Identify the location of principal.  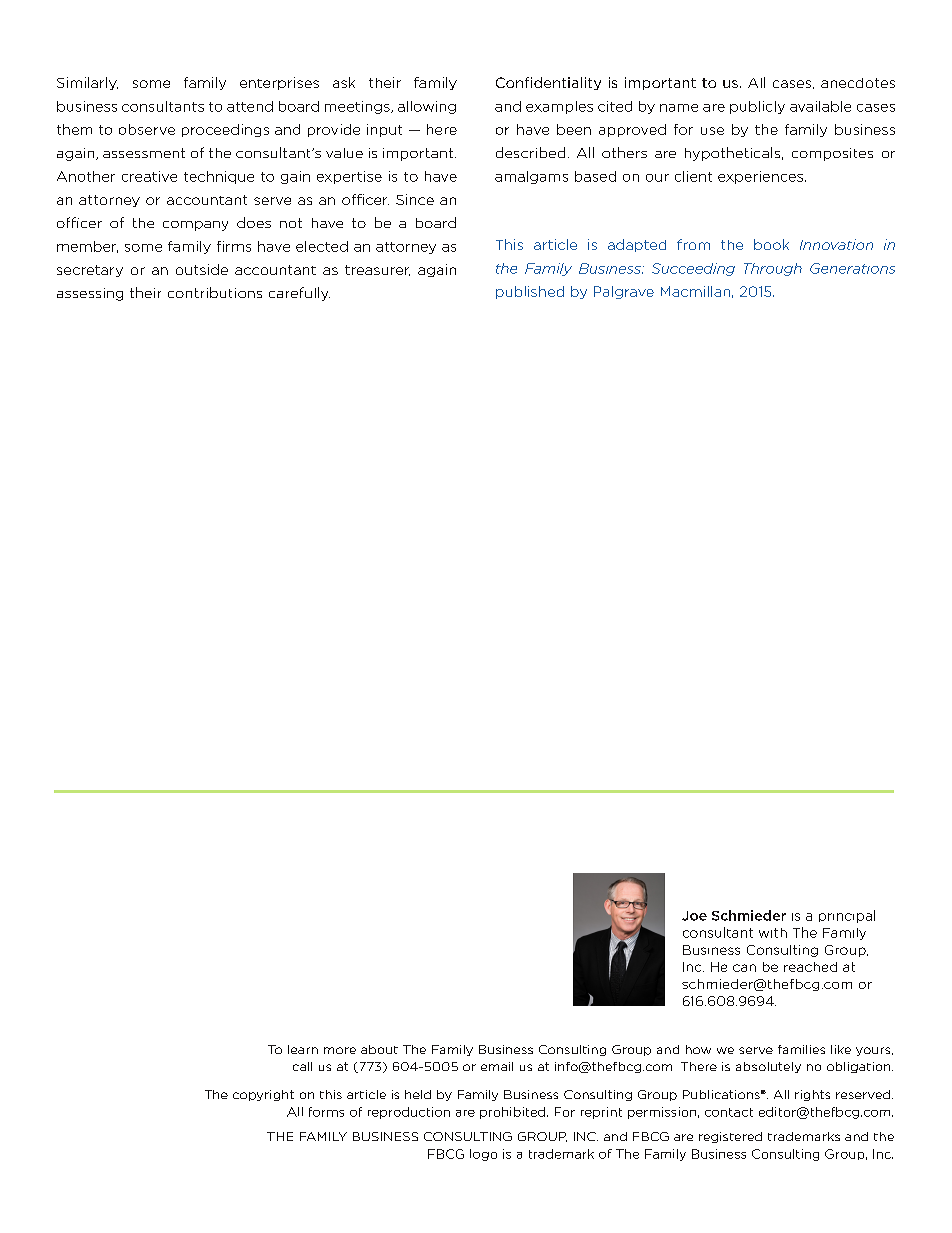
(847, 916).
